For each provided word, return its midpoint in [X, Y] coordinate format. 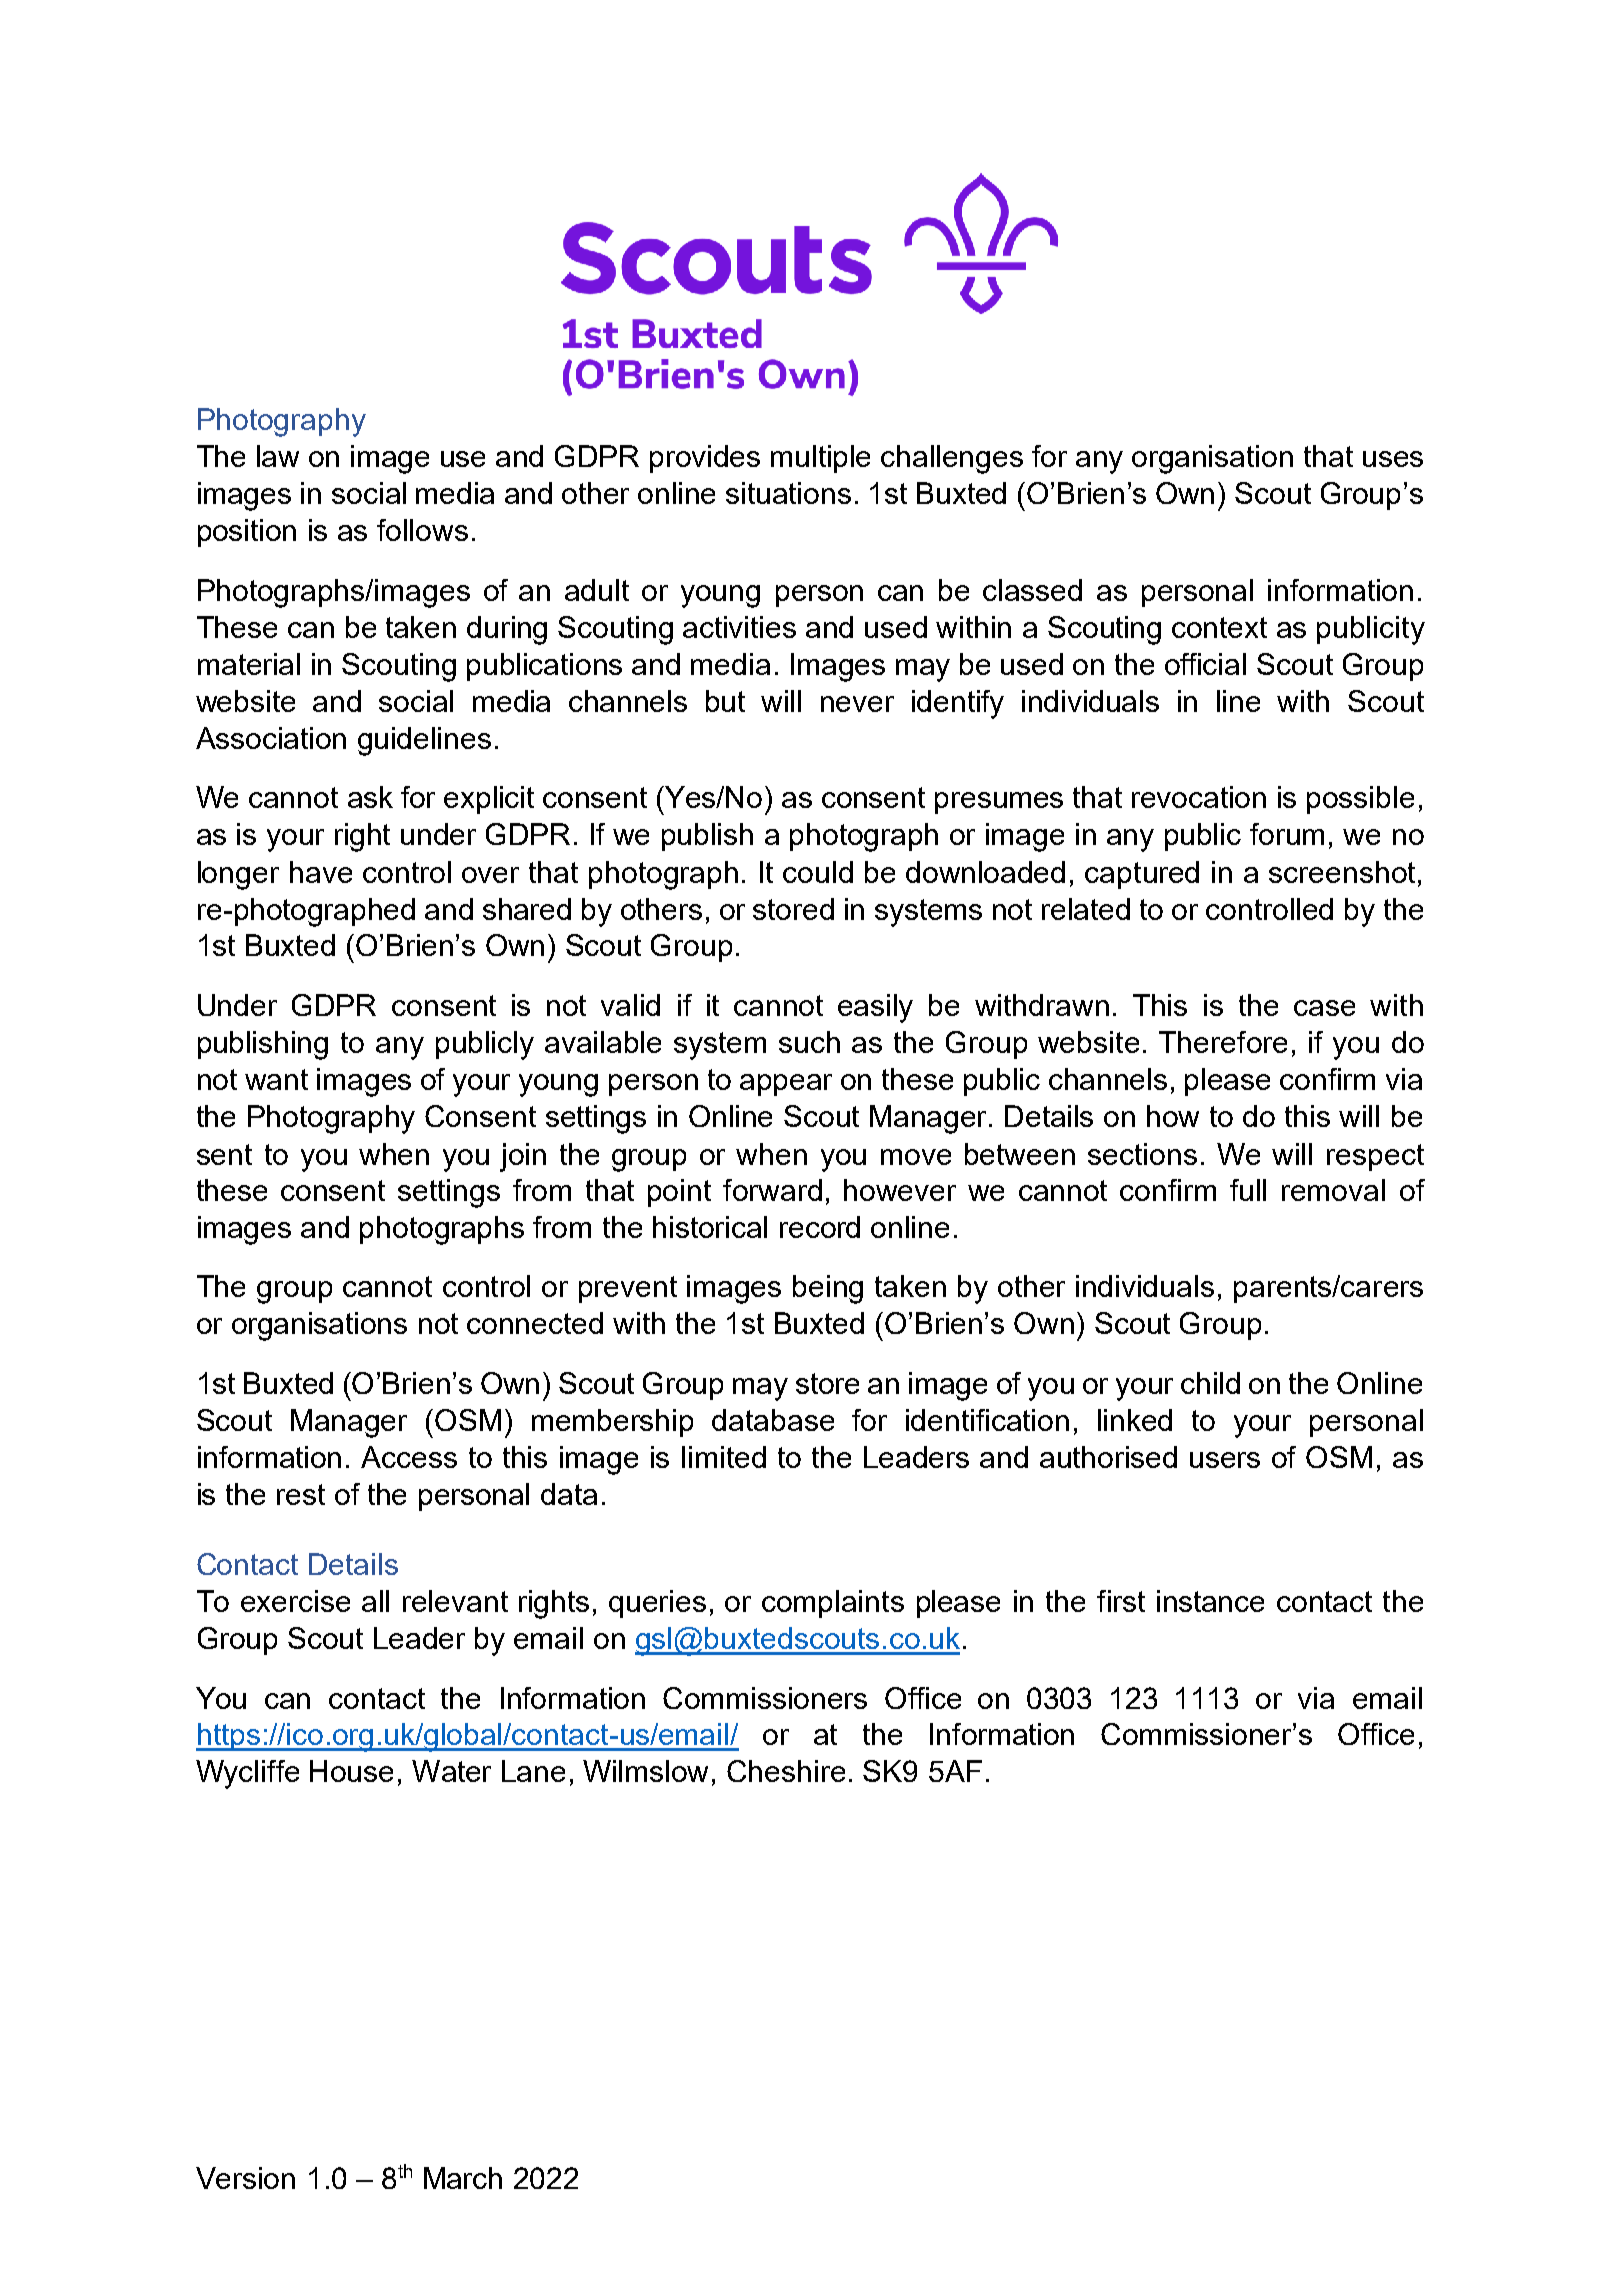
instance [1210, 1601]
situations [788, 493]
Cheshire [786, 1771]
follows [422, 530]
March [463, 2178]
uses [1393, 459]
